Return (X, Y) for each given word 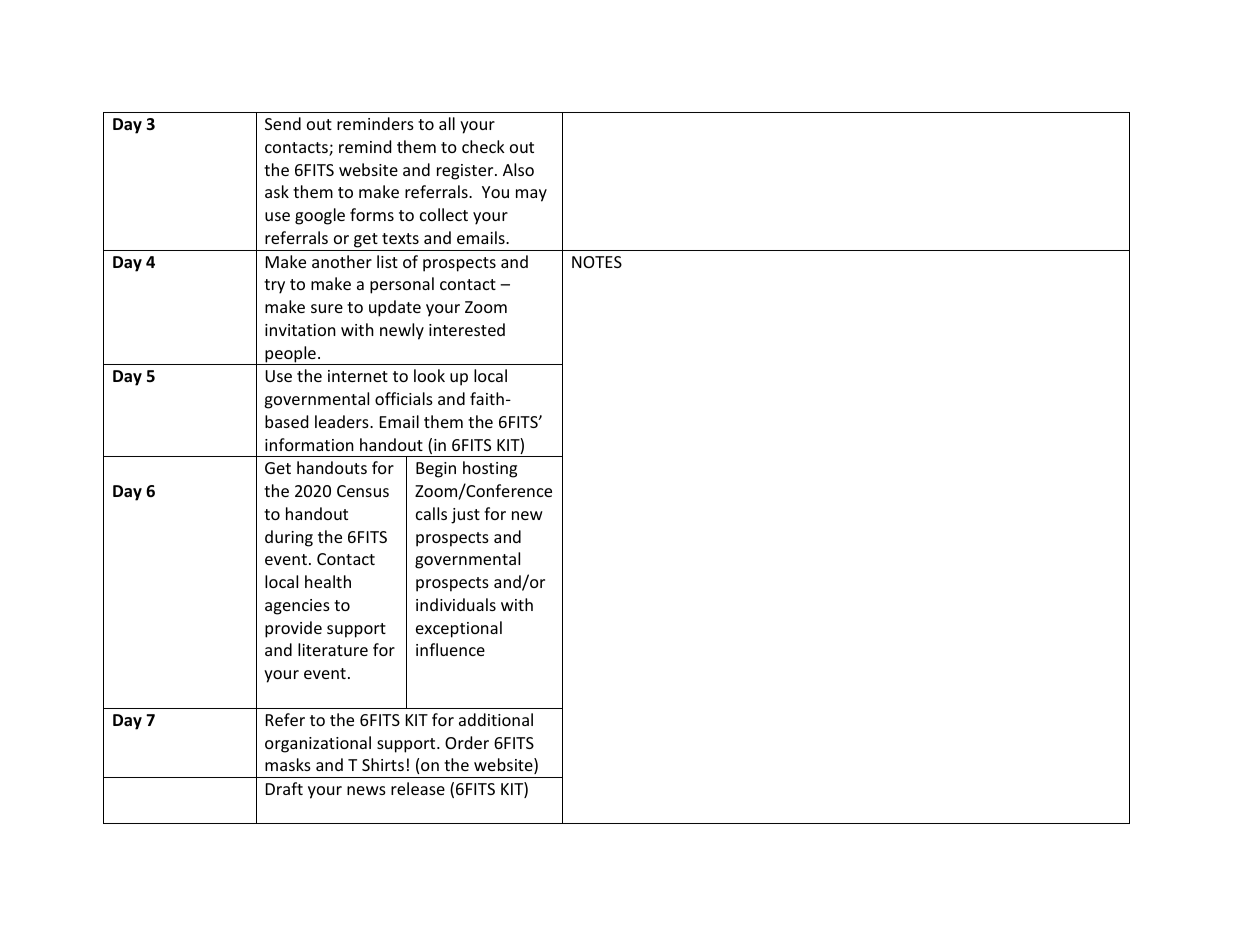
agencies (297, 607)
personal (402, 285)
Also (518, 169)
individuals (456, 604)
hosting (490, 469)
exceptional (459, 629)
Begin (436, 470)
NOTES (597, 262)
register (466, 172)
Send (283, 123)
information (309, 444)
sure (327, 308)
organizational (318, 744)
